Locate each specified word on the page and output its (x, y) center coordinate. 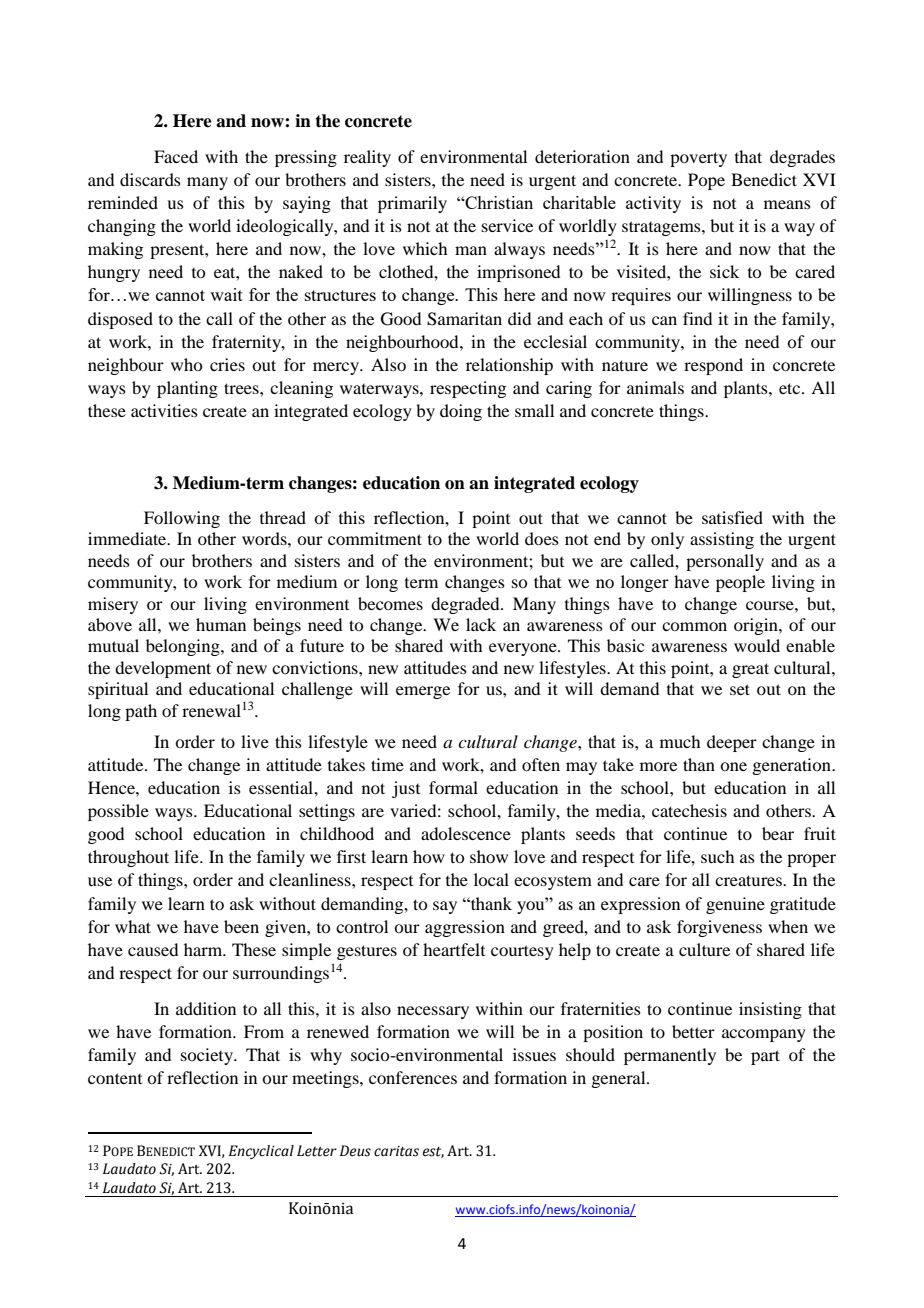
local (491, 879)
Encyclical (261, 1152)
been (241, 926)
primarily (412, 204)
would (757, 645)
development (163, 669)
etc (791, 388)
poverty (698, 159)
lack (481, 624)
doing (461, 412)
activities (164, 410)
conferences (413, 1077)
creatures (749, 880)
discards (150, 179)
